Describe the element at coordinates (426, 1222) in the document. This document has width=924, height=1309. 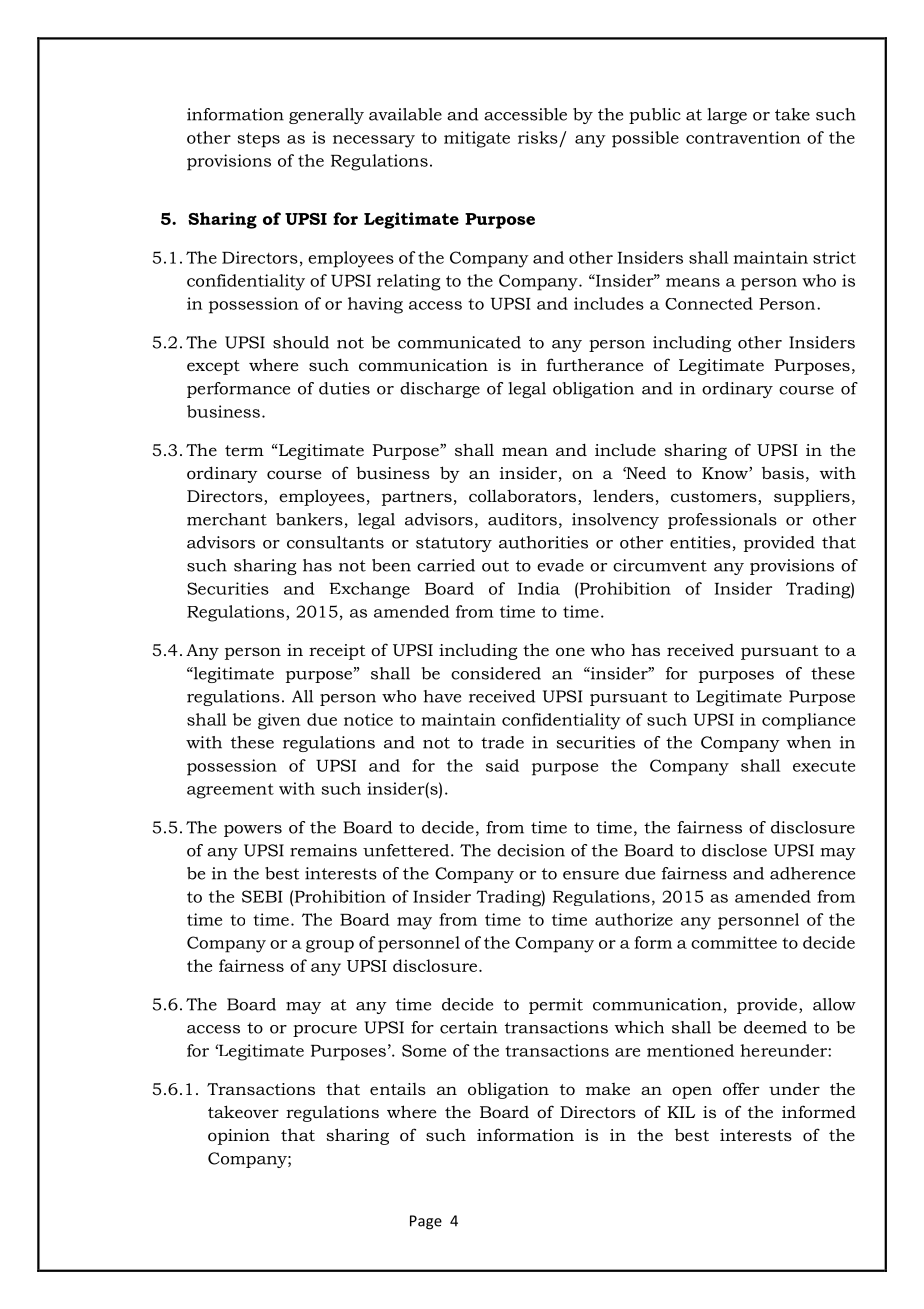
I see `Page` at that location.
